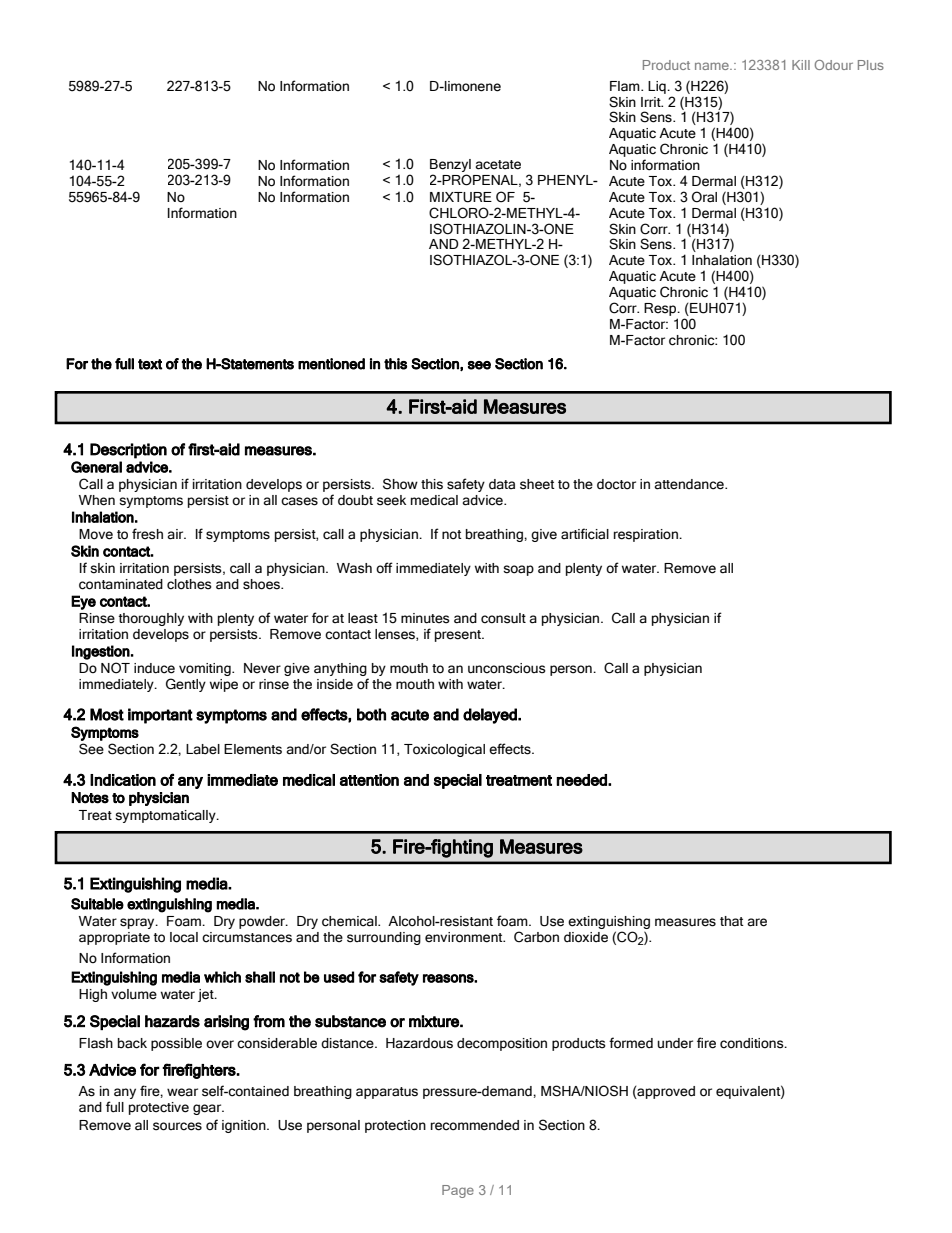  What do you see at coordinates (160, 716) in the screenshot?
I see `important` at bounding box center [160, 716].
